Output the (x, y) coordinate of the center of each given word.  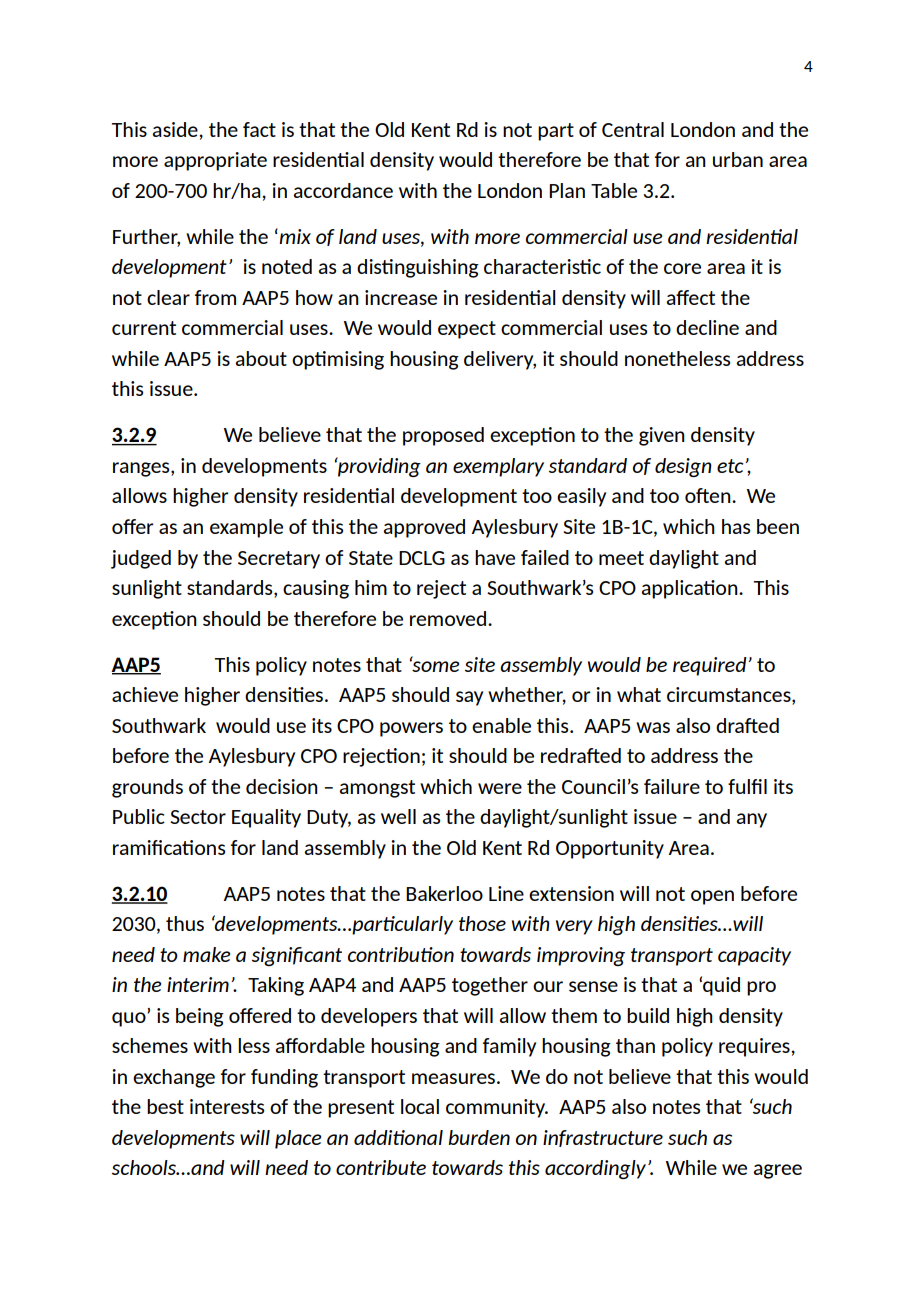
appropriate (215, 161)
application (690, 589)
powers (411, 729)
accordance (343, 190)
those (482, 923)
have (495, 557)
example (246, 528)
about (261, 358)
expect (467, 330)
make (206, 954)
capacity (754, 956)
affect (690, 297)
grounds (147, 788)
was (653, 727)
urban (738, 159)
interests (227, 1106)
